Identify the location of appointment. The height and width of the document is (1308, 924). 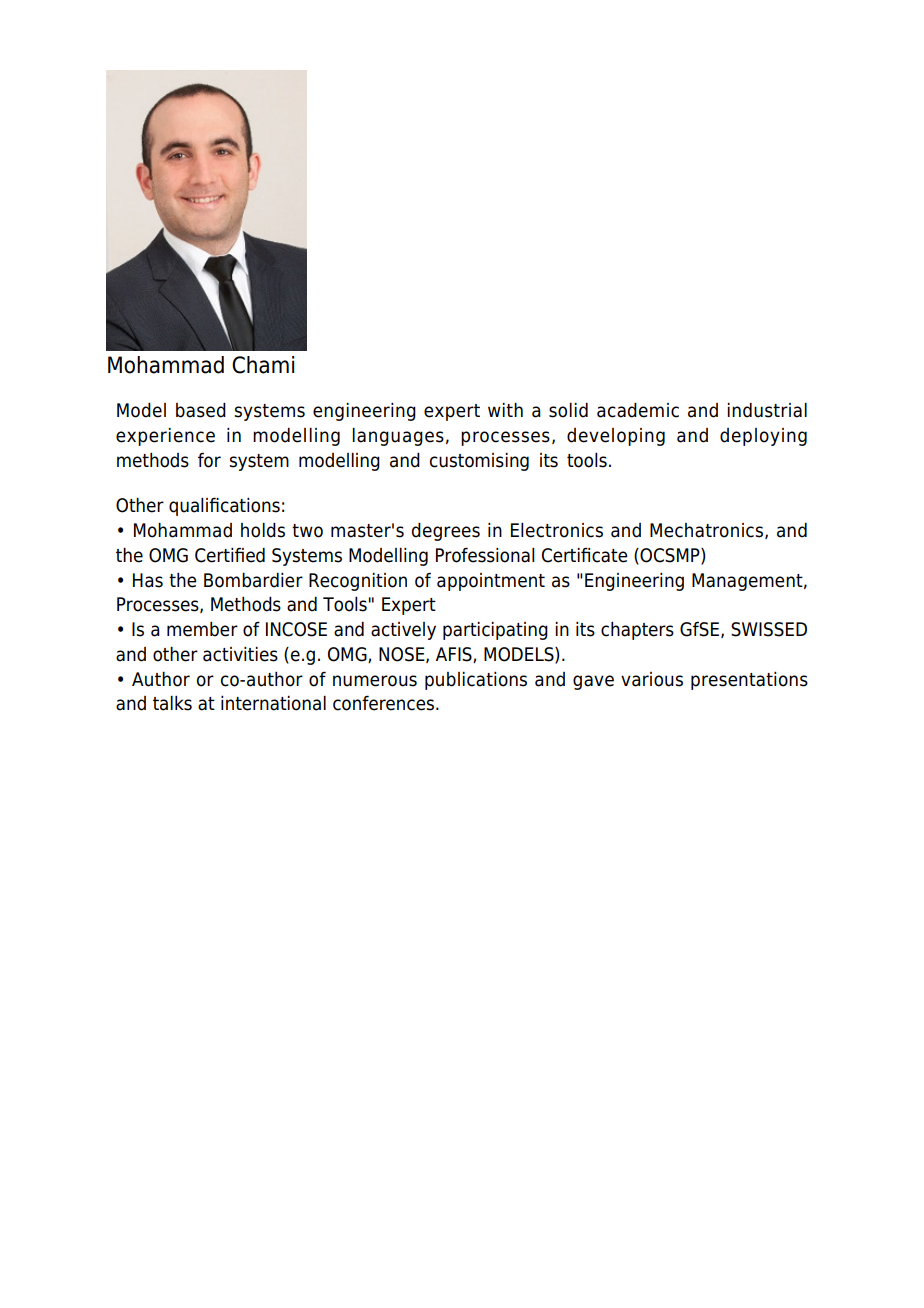
(491, 582).
